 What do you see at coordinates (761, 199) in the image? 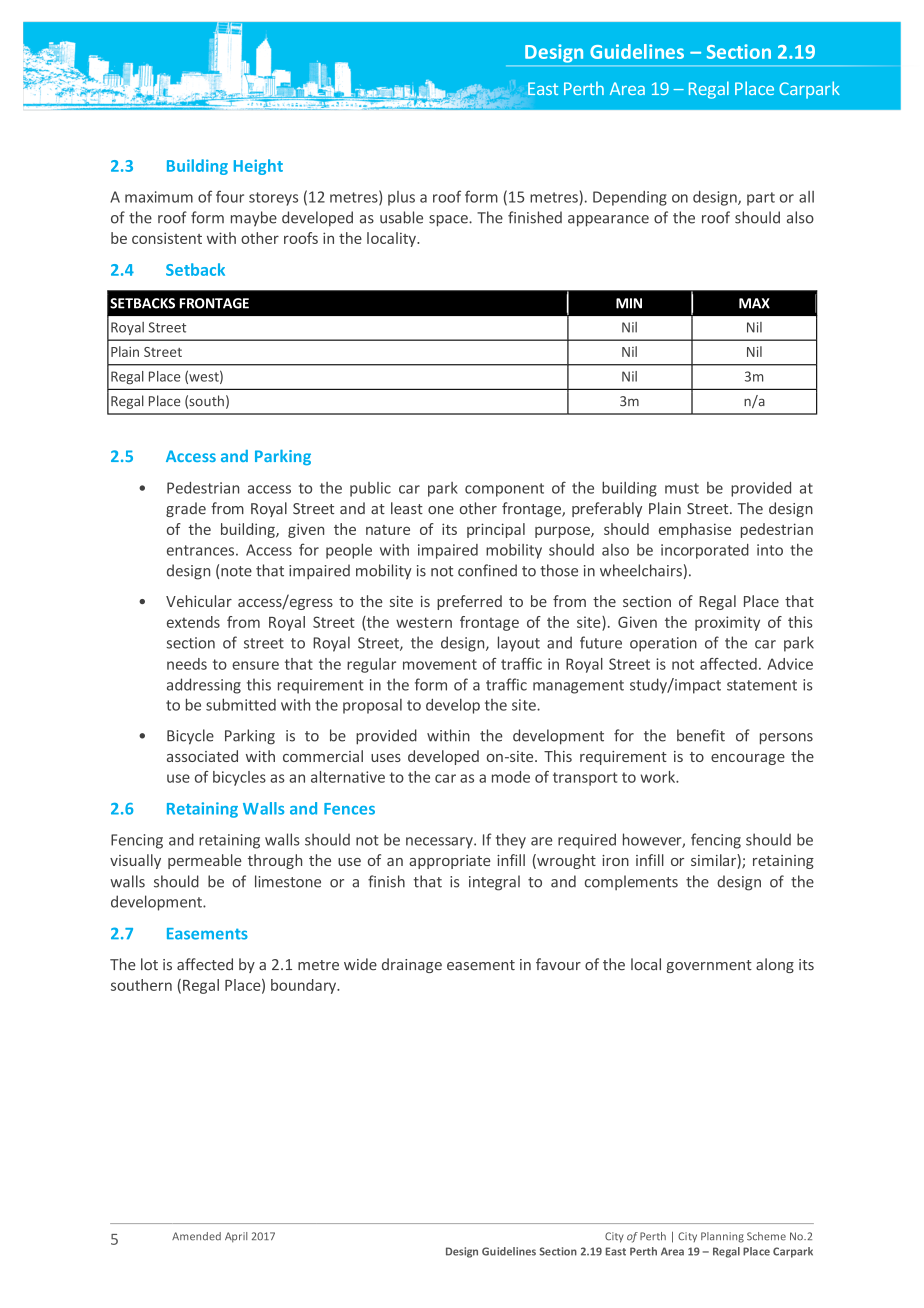
I see `part` at bounding box center [761, 199].
